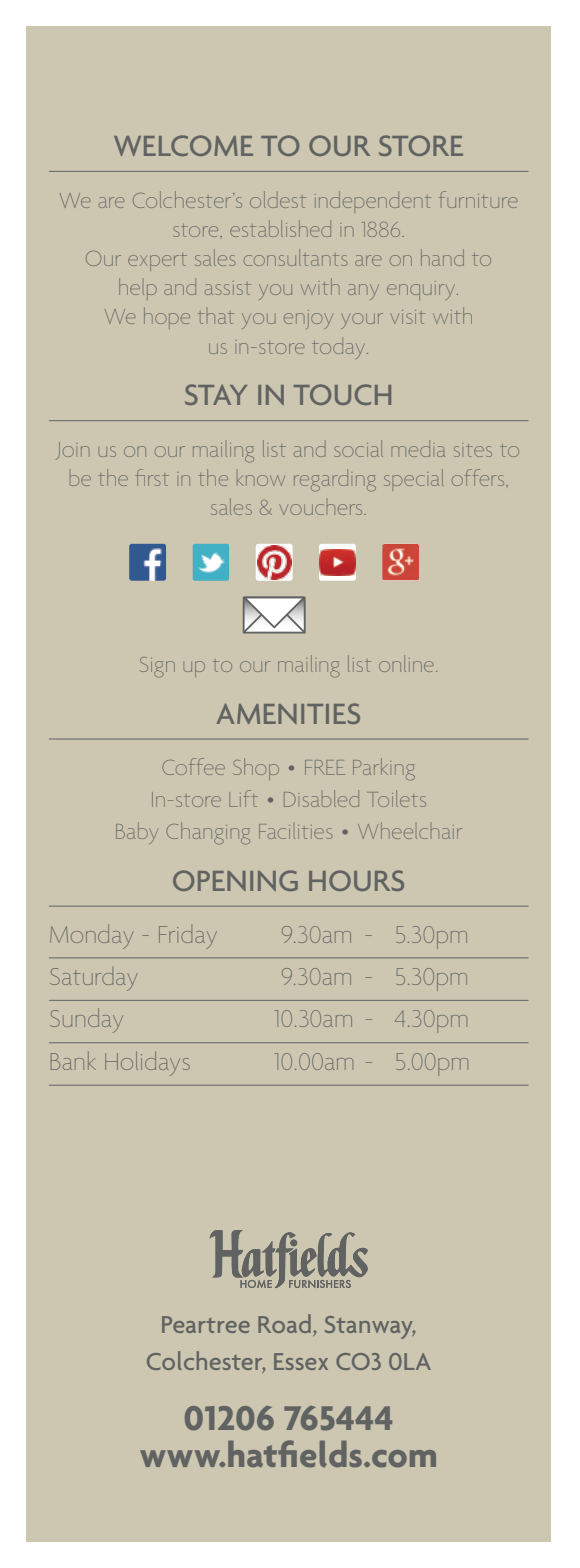 This page has height=1568, width=580. Describe the element at coordinates (356, 880) in the page. I see `hours` at that location.
